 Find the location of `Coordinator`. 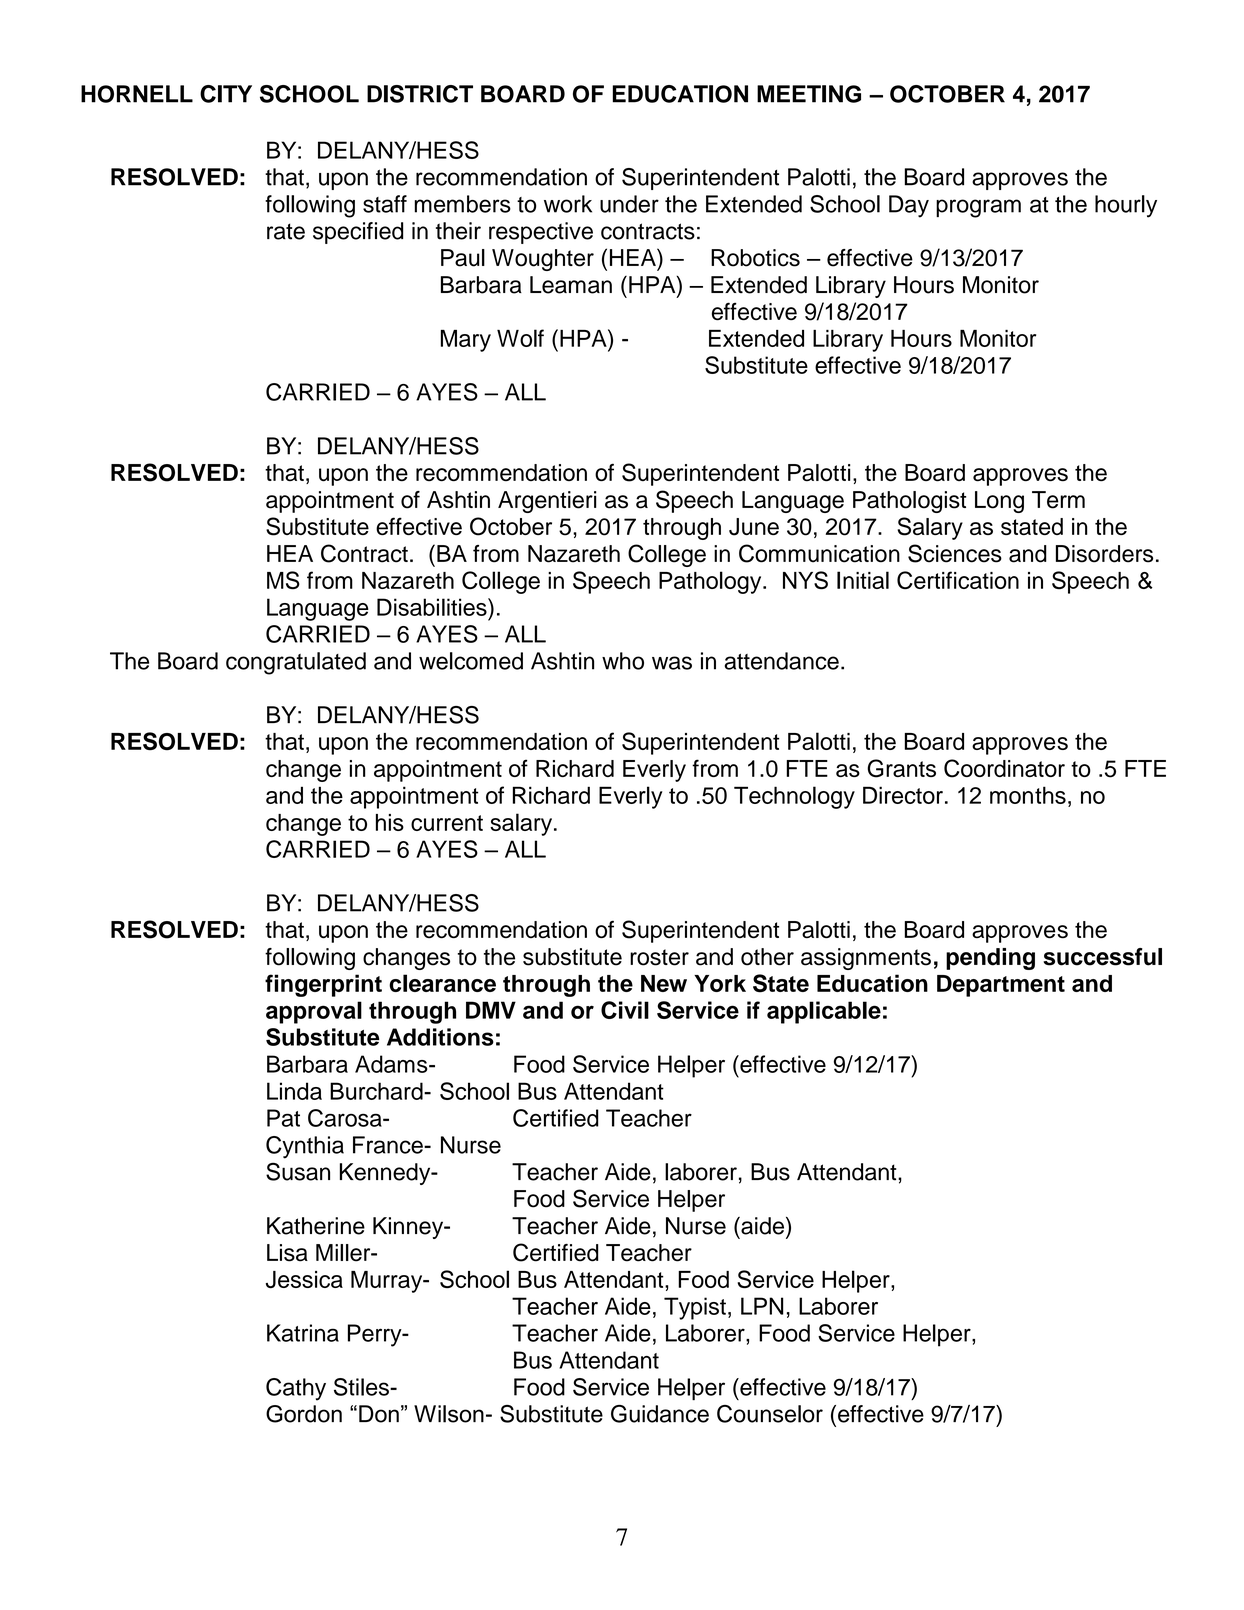

Coordinator is located at coordinates (1004, 768).
